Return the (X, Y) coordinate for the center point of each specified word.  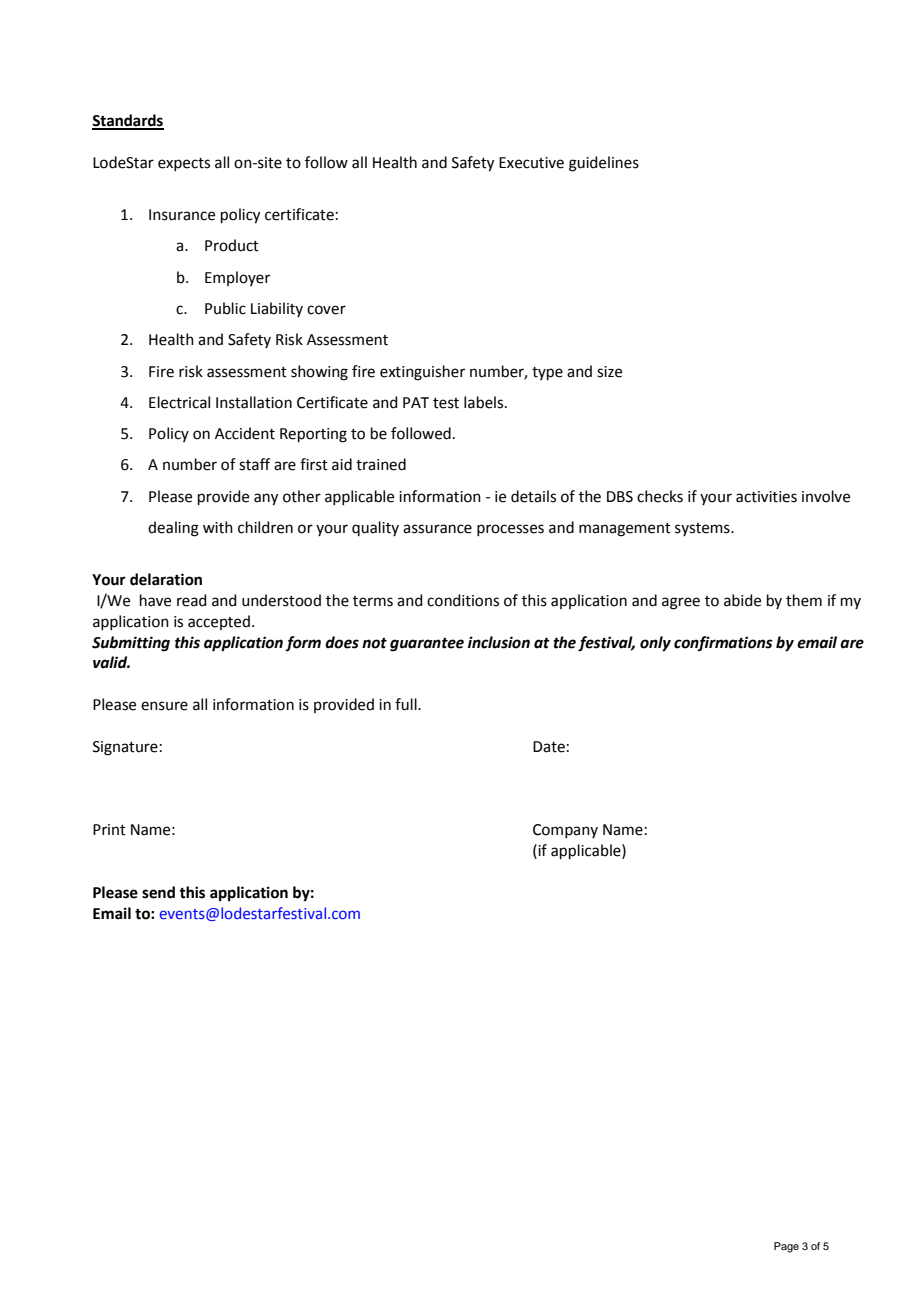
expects (184, 164)
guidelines (604, 164)
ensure (164, 706)
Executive (531, 163)
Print (109, 830)
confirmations (723, 643)
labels (485, 402)
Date (549, 747)
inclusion (499, 642)
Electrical (179, 402)
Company (565, 831)
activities (766, 497)
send (158, 892)
